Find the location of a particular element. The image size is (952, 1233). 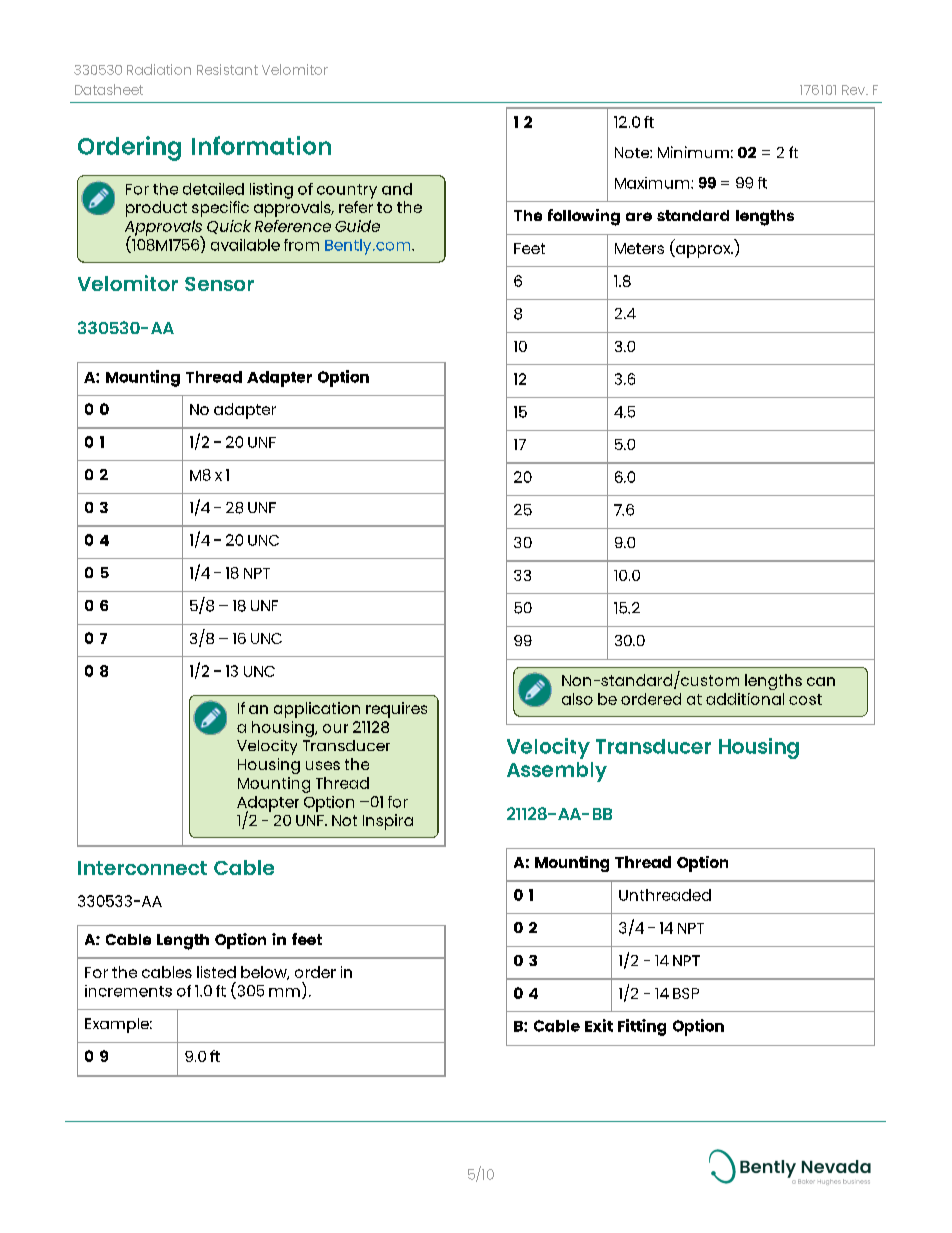

application is located at coordinates (317, 710).
